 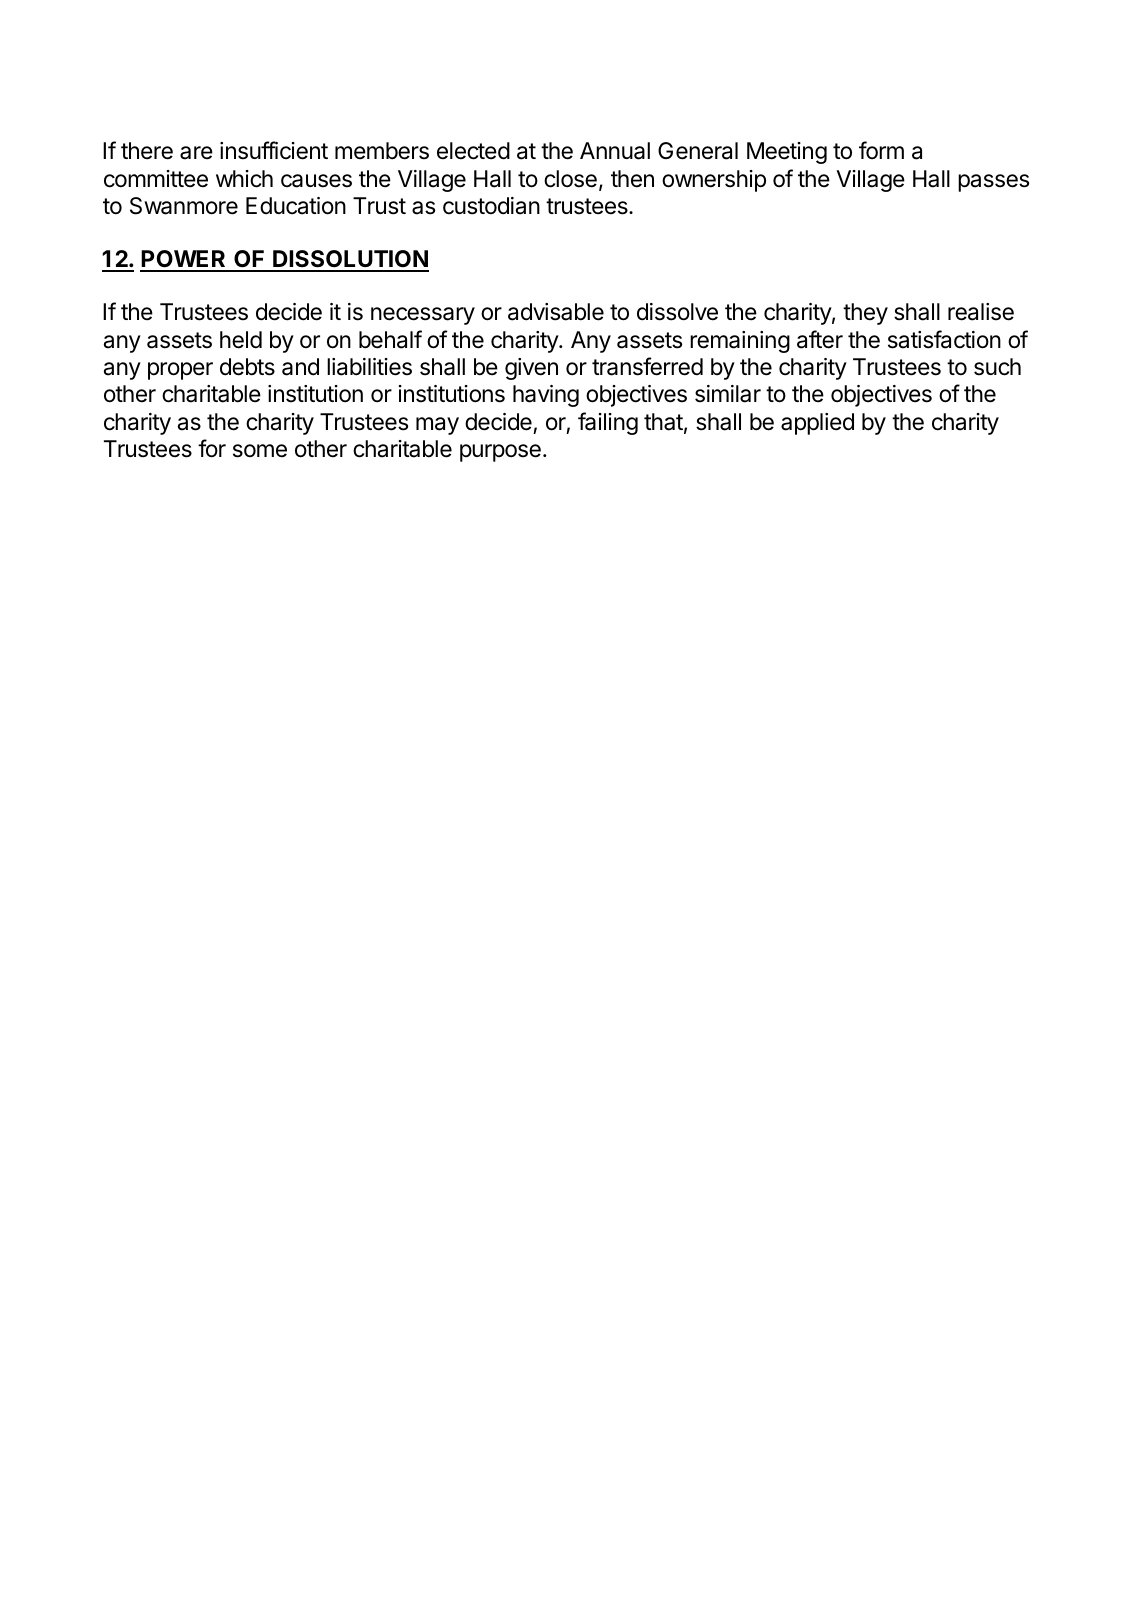 What do you see at coordinates (500, 453) in the screenshot?
I see `purpose` at bounding box center [500, 453].
